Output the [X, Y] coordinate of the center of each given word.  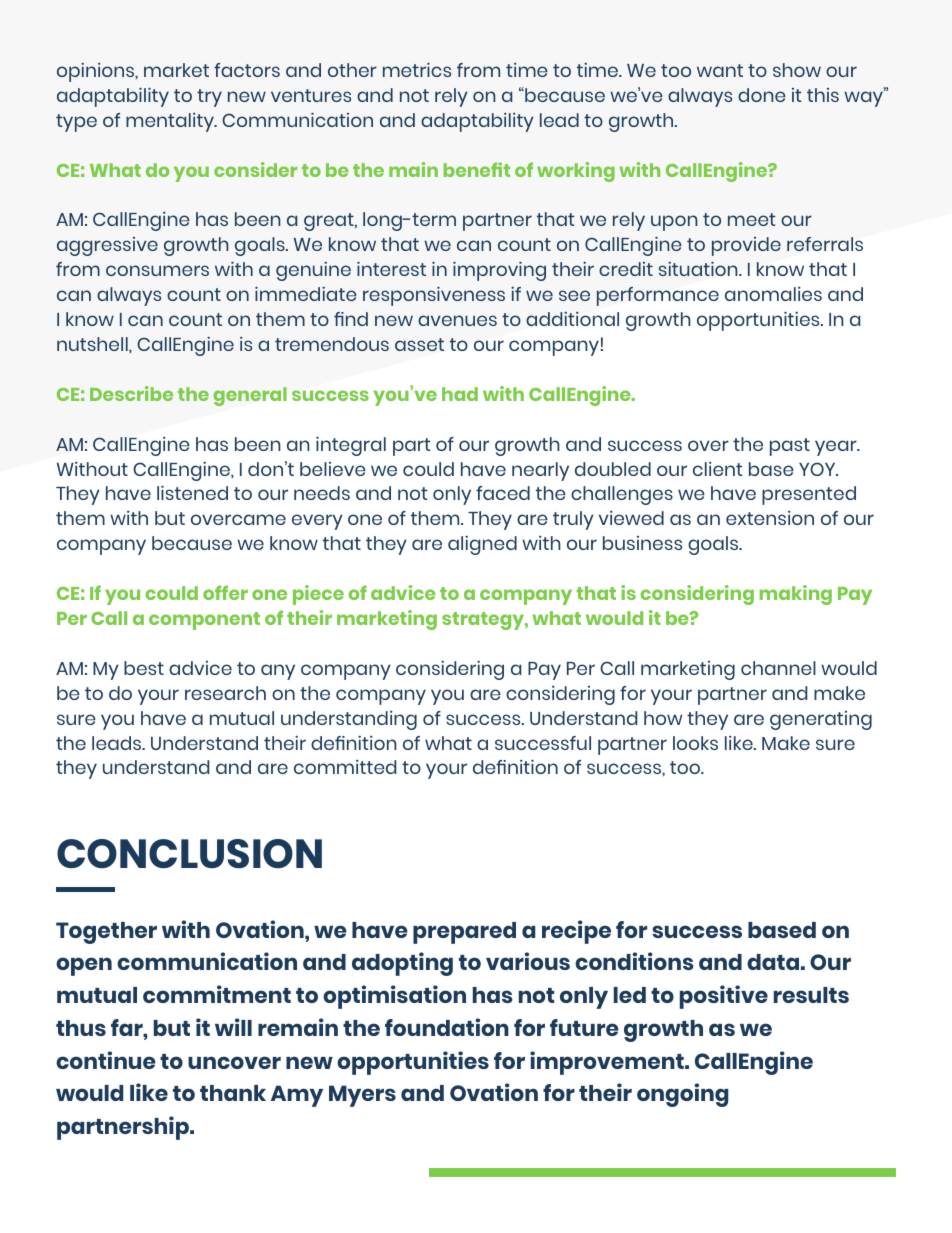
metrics [417, 69]
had [460, 394]
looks [695, 743]
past [790, 447]
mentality [171, 122]
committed [345, 767]
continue [106, 1060]
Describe [131, 393]
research [225, 693]
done [762, 95]
